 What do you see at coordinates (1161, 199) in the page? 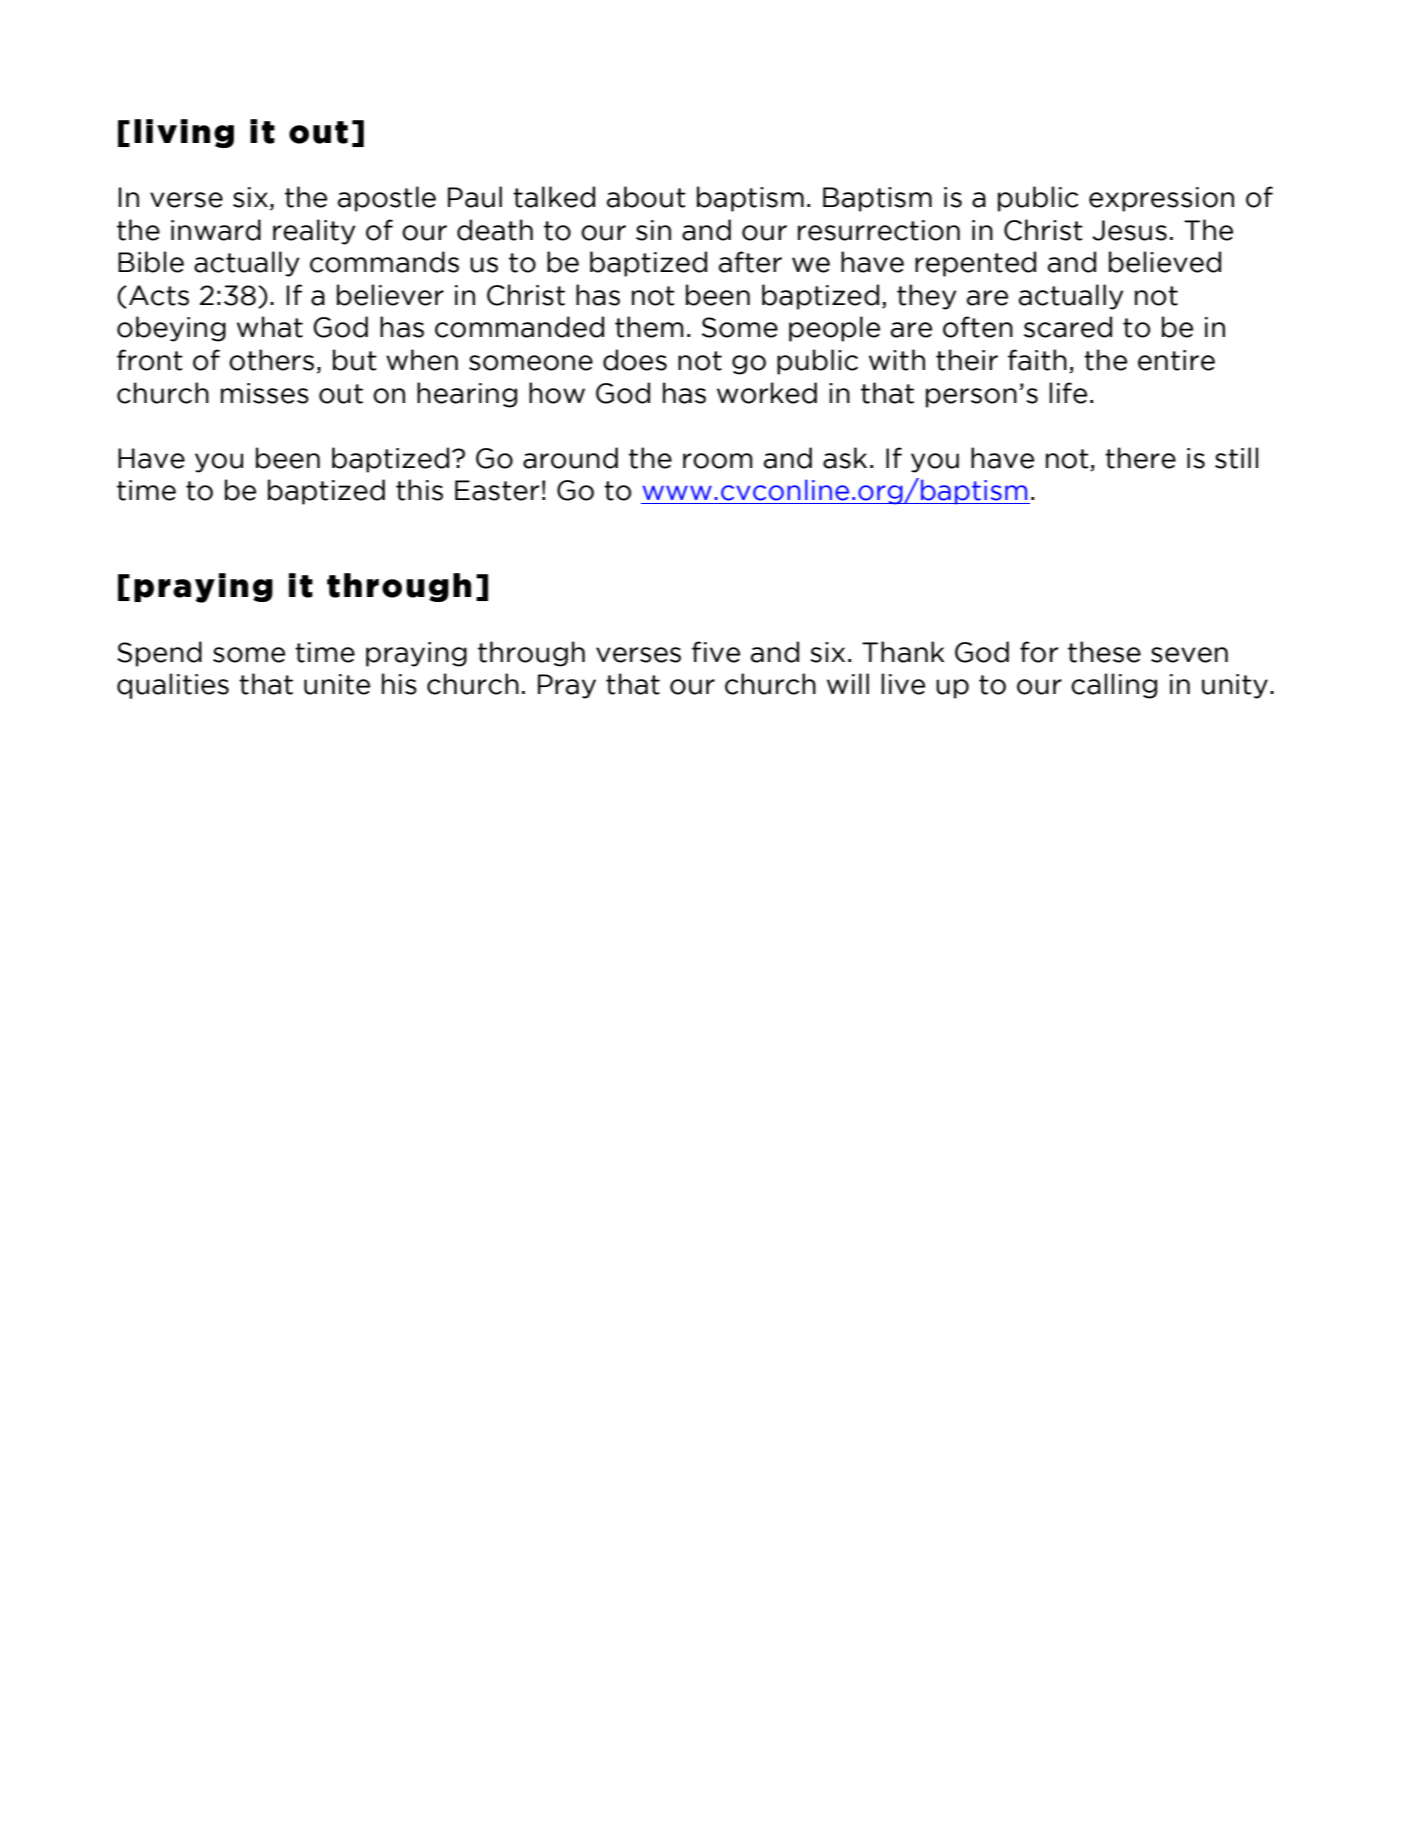
I see `expression` at bounding box center [1161, 199].
